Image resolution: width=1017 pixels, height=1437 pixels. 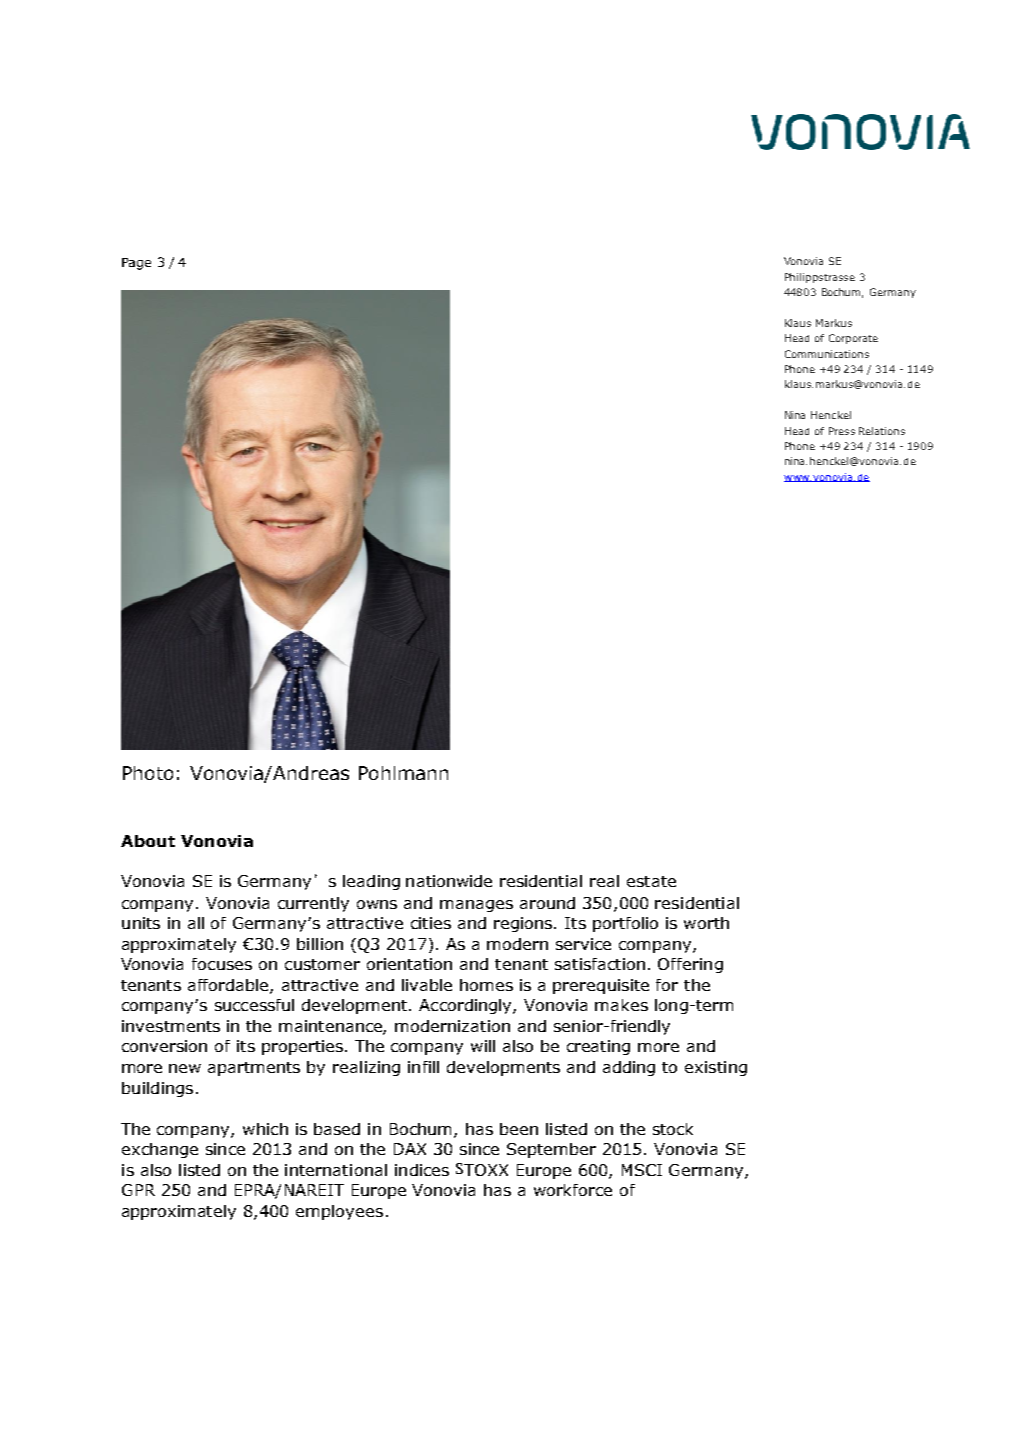 What do you see at coordinates (449, 881) in the screenshot?
I see `nationwide` at bounding box center [449, 881].
